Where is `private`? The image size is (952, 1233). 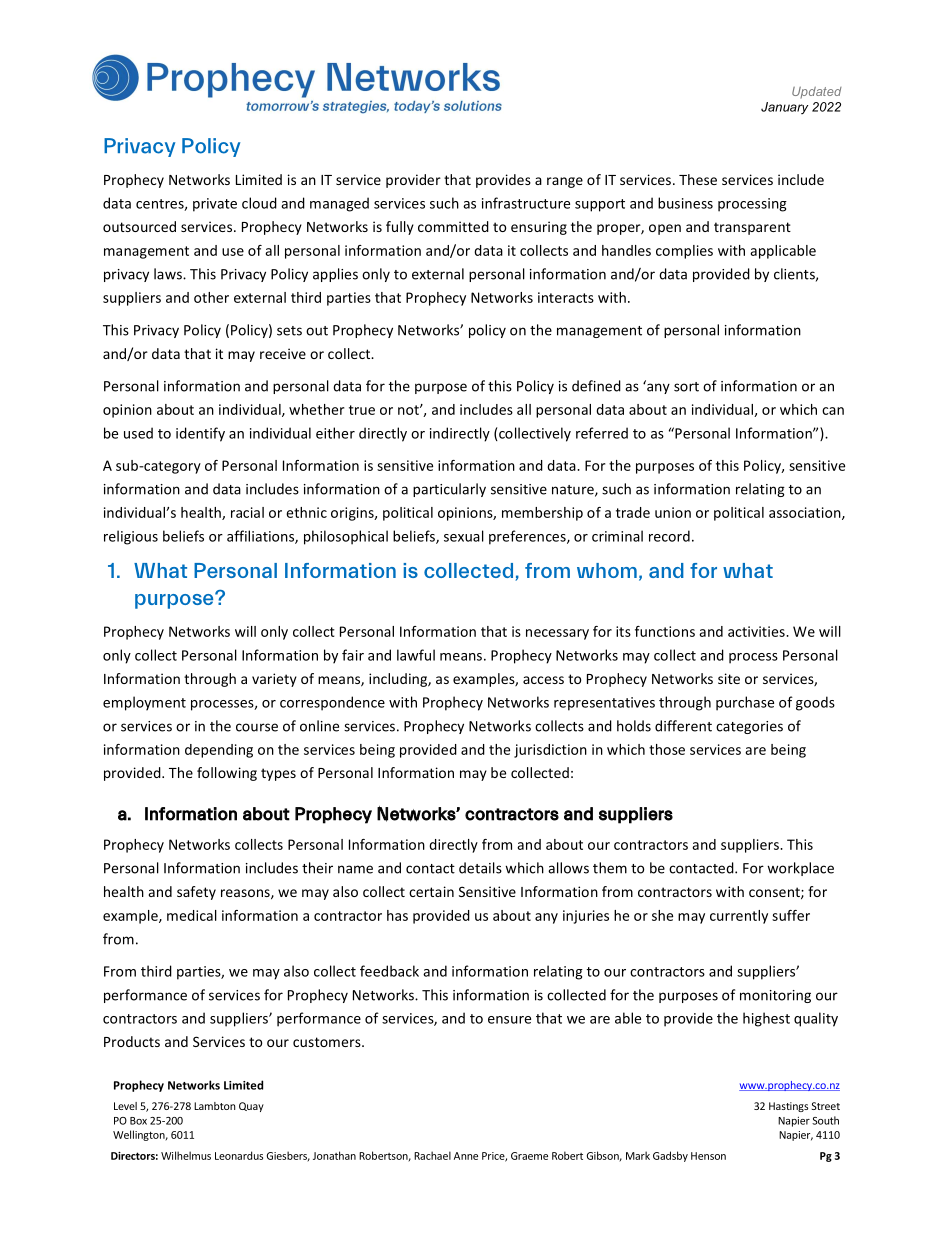 private is located at coordinates (215, 205).
